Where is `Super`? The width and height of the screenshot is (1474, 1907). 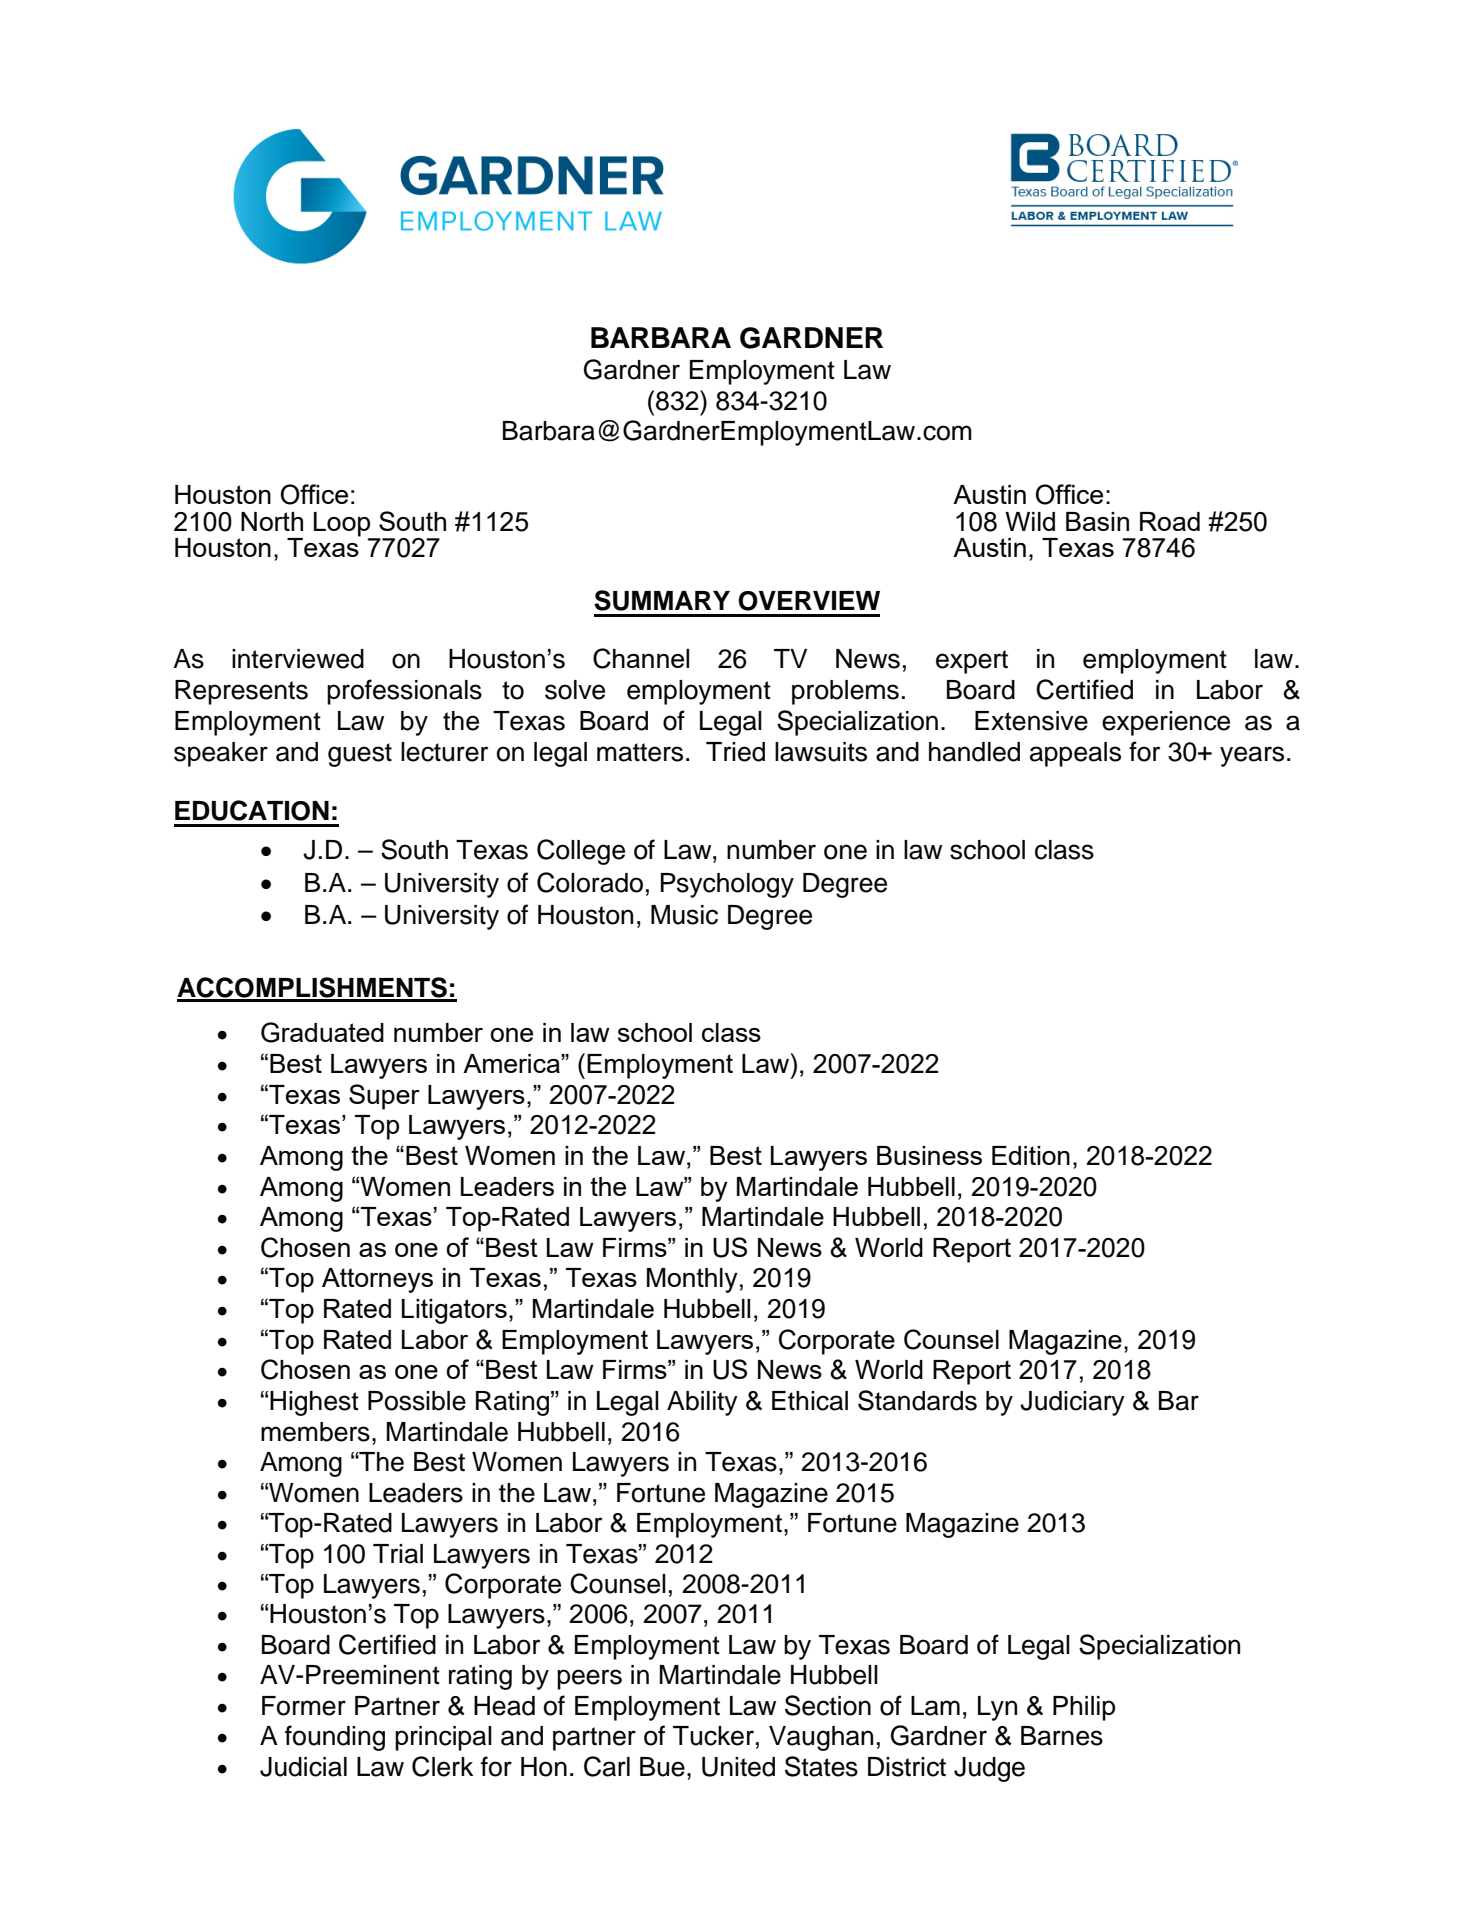 Super is located at coordinates (384, 1097).
